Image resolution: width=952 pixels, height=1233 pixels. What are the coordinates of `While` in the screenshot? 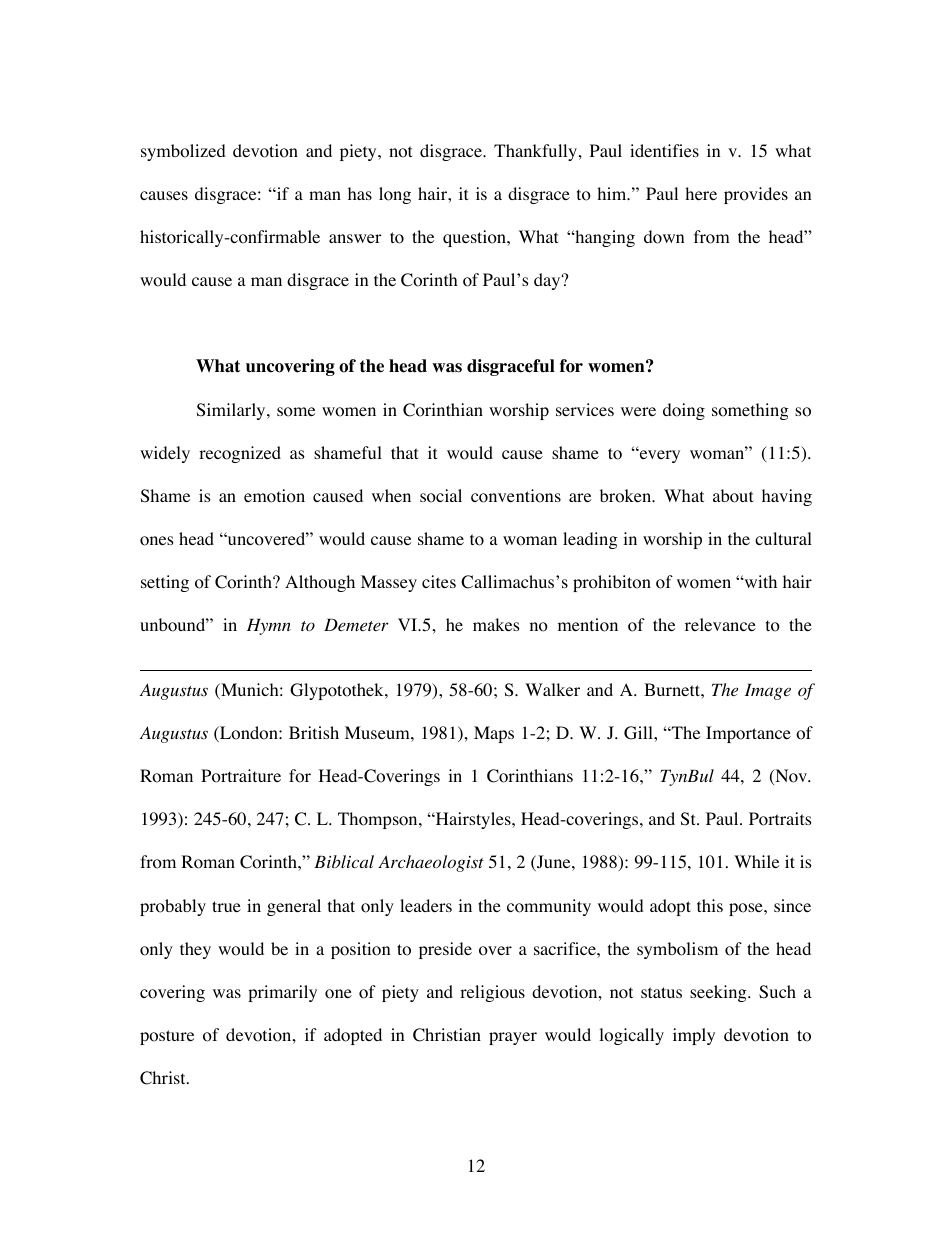 It's located at (756, 861).
